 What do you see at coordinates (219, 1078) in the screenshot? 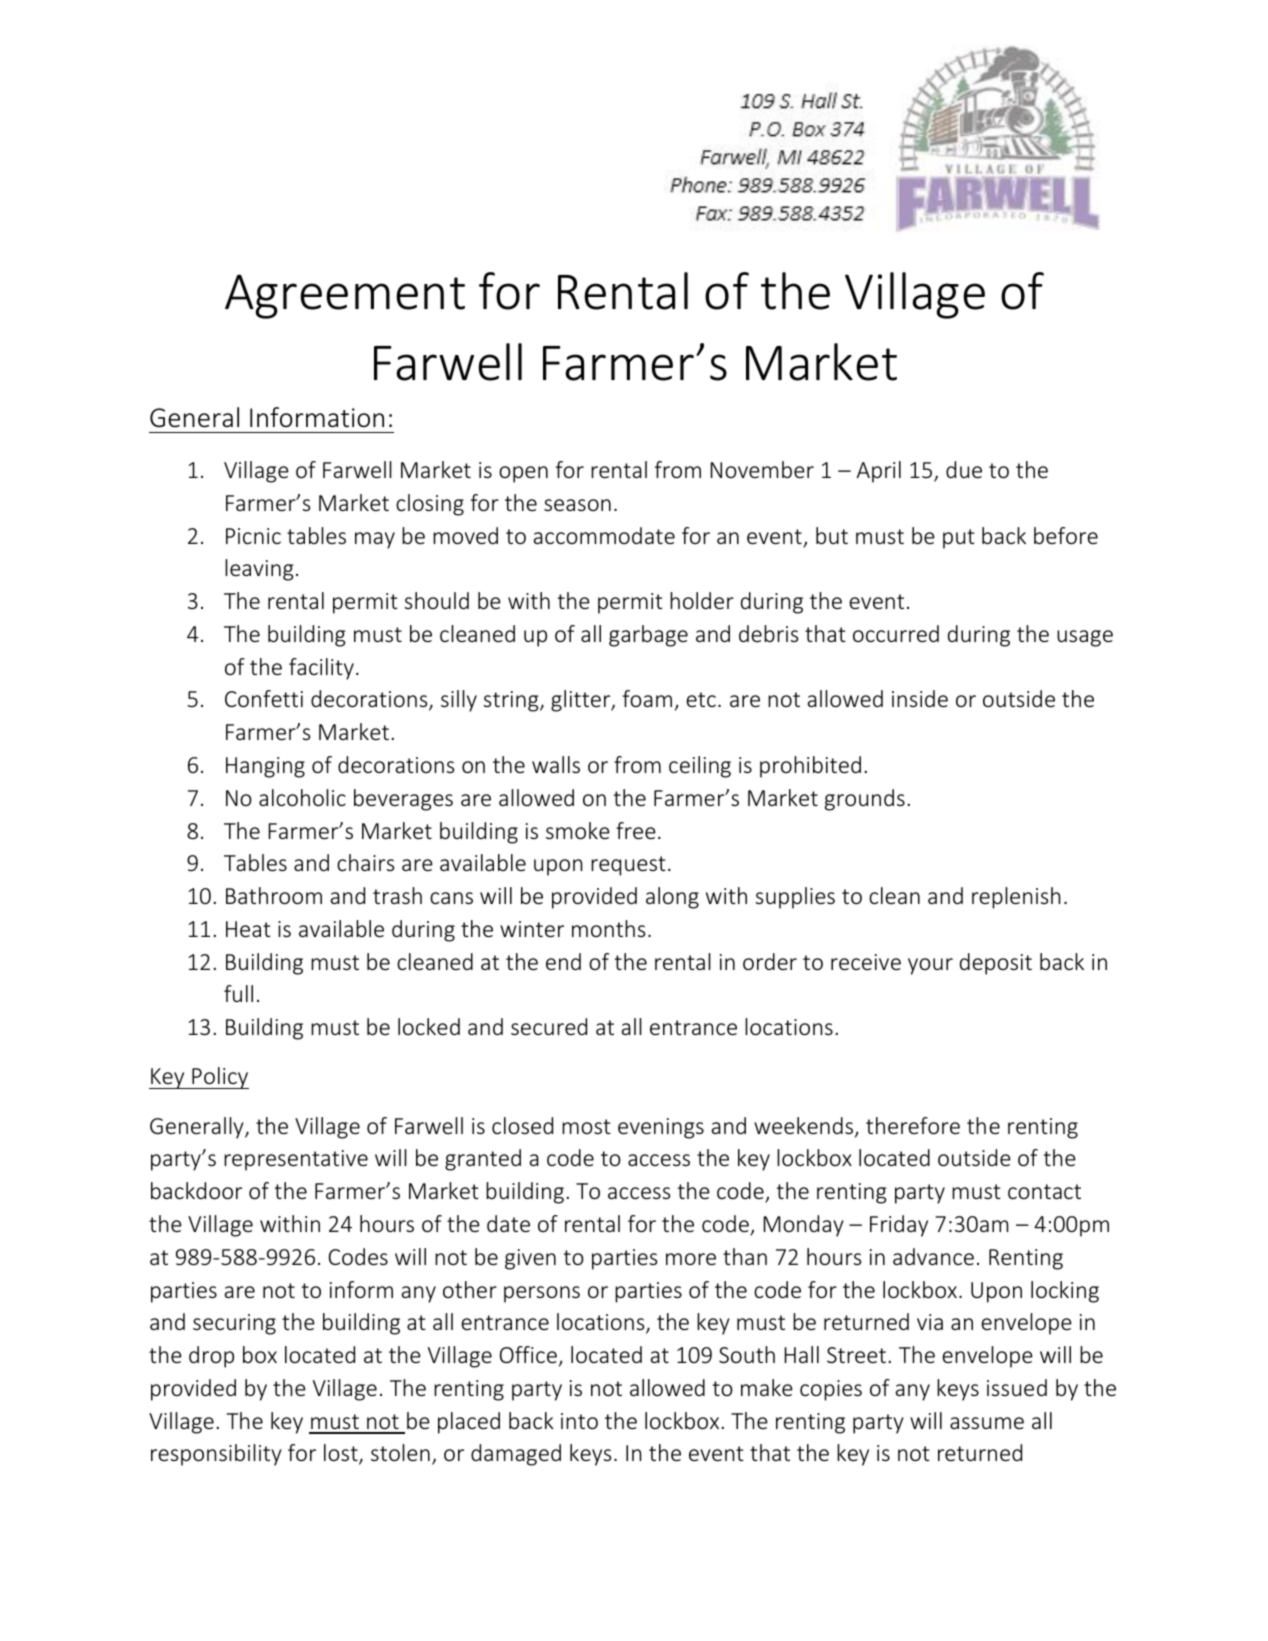
I see `Policy` at bounding box center [219, 1078].
